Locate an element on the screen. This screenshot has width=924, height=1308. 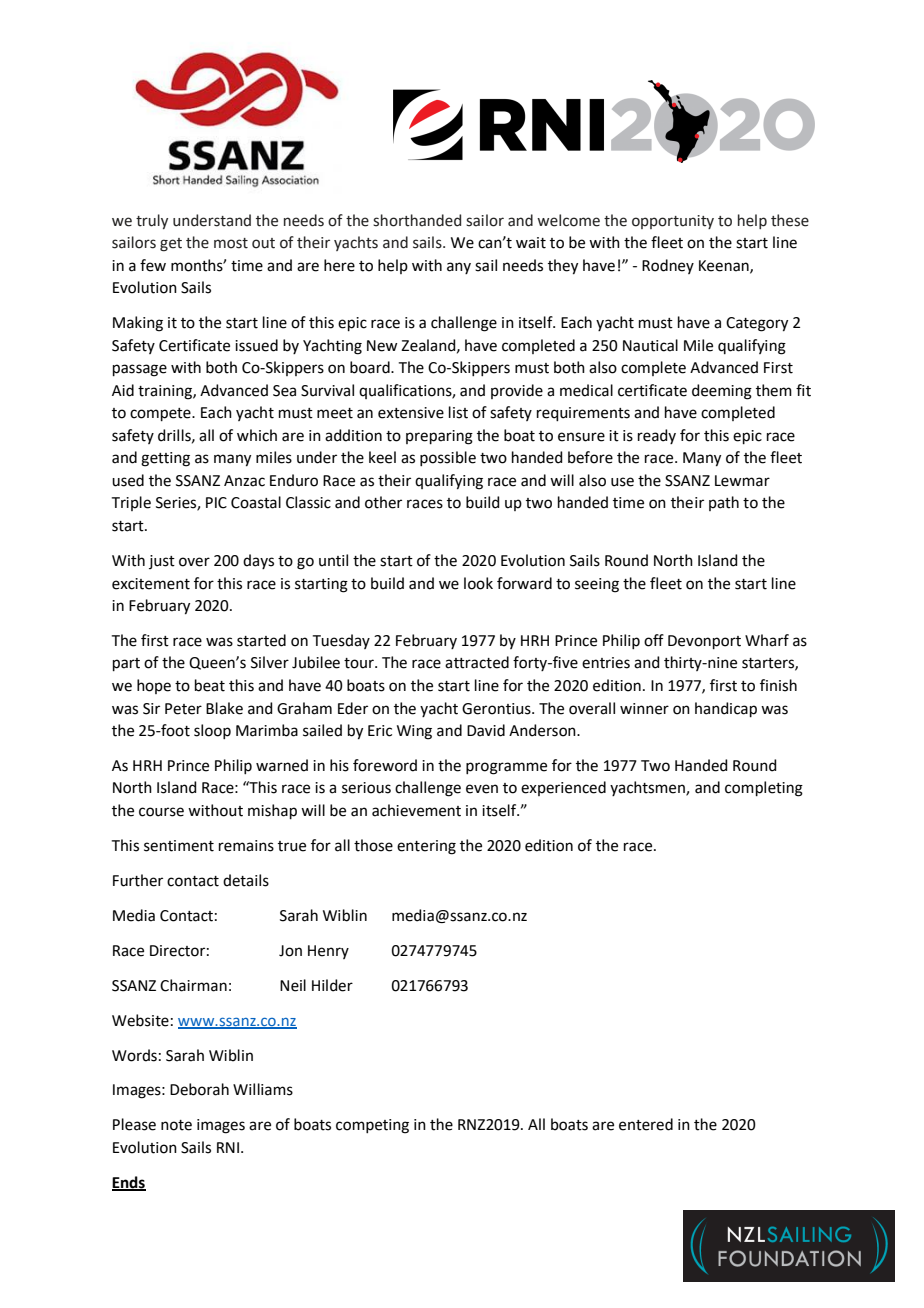
path is located at coordinates (724, 503).
